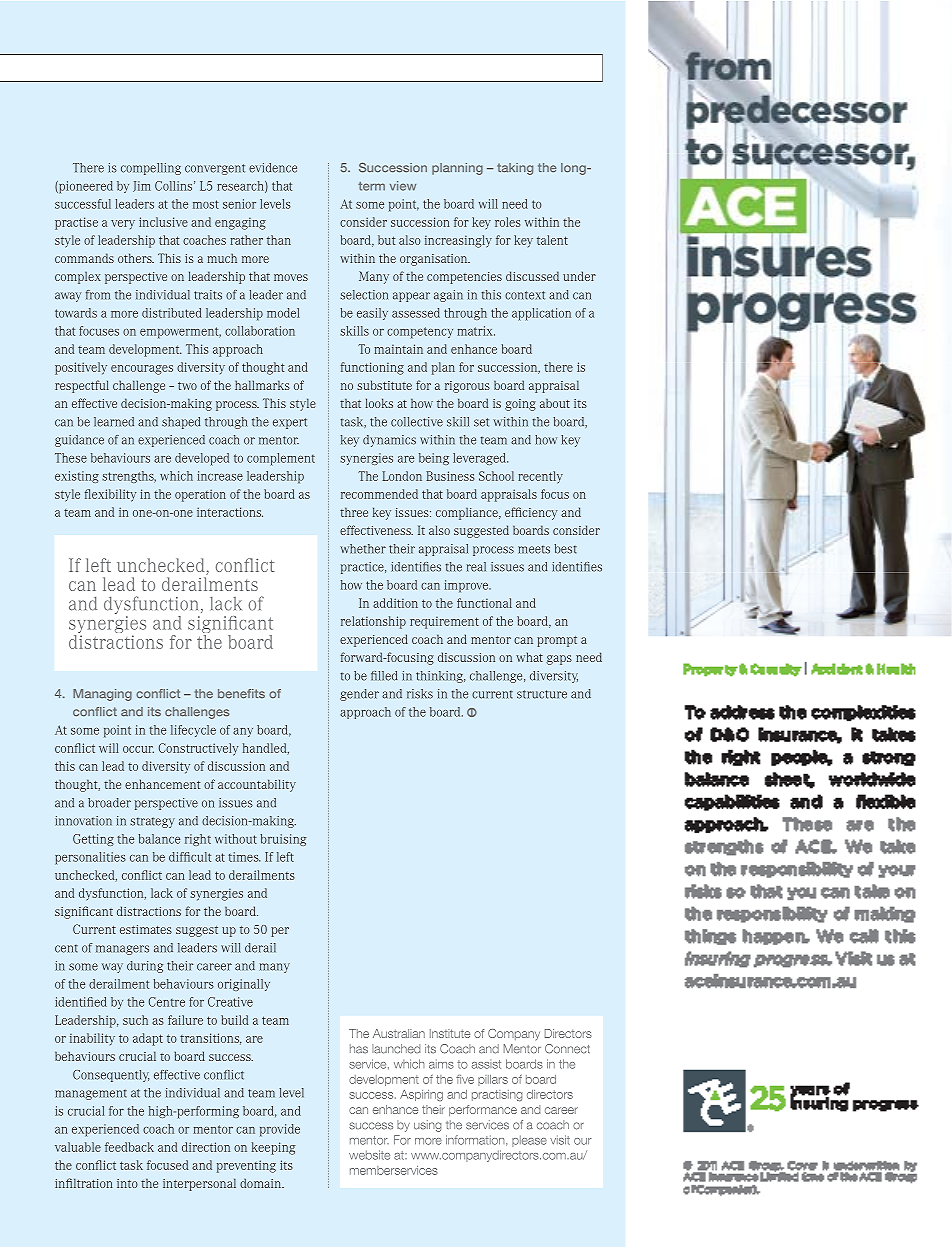 This screenshot has height=1247, width=952. I want to click on strategy, so click(152, 822).
